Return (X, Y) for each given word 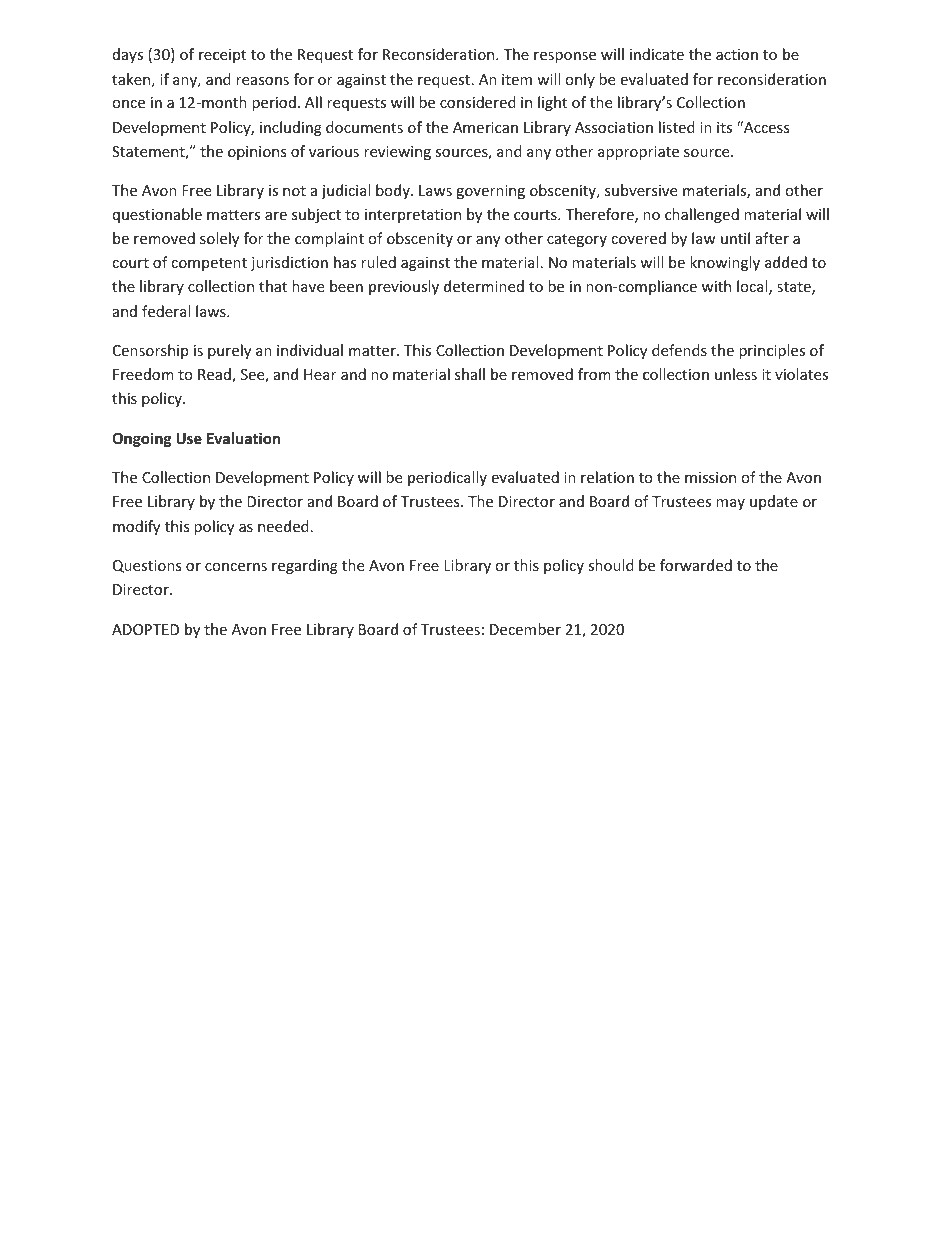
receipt (222, 56)
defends (679, 350)
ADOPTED (145, 629)
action (737, 54)
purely (229, 351)
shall (470, 374)
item (517, 79)
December (525, 629)
